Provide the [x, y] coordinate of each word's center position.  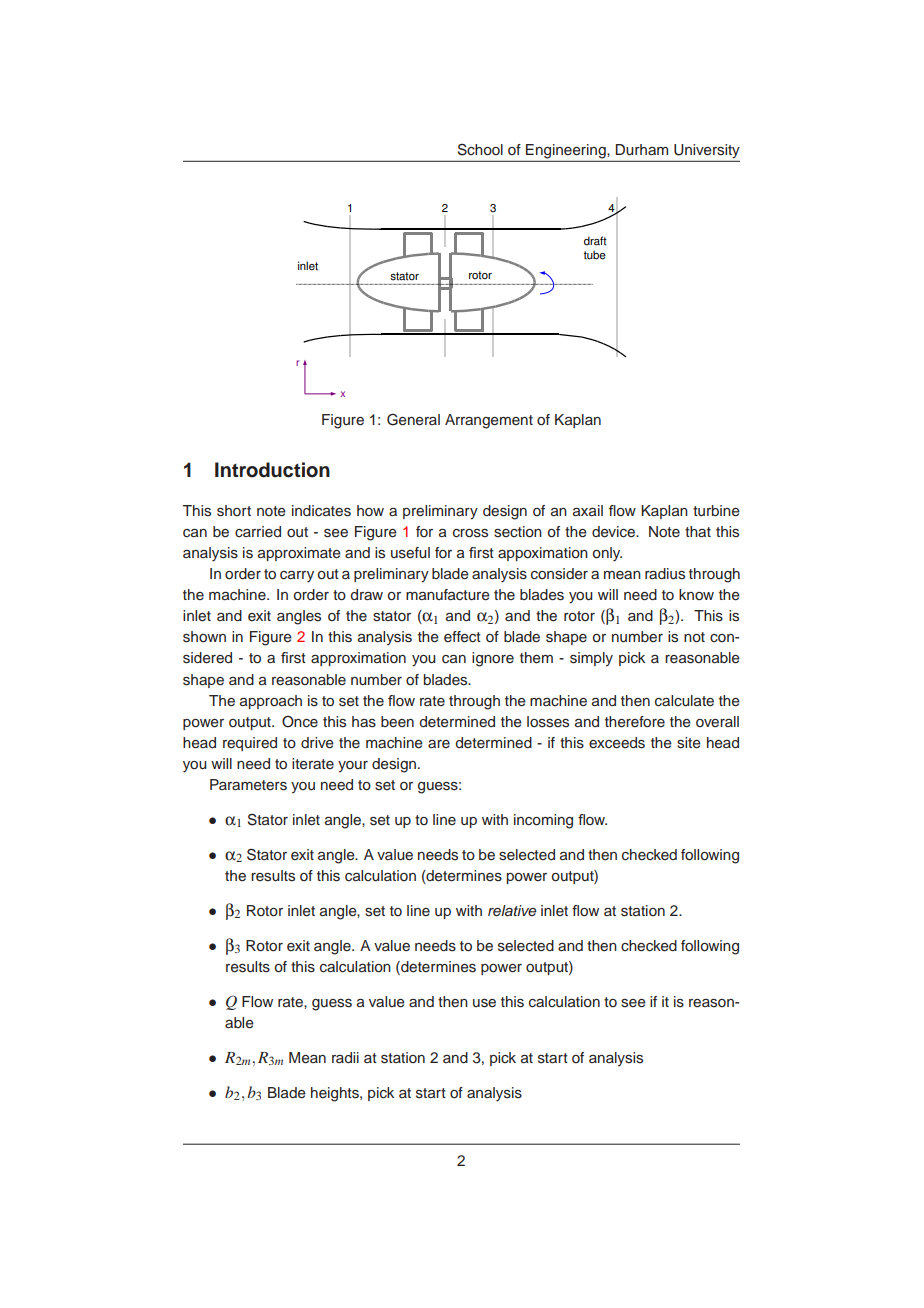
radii [345, 1057]
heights [336, 1094]
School [480, 150]
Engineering [567, 151]
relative [512, 910]
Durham [642, 150]
